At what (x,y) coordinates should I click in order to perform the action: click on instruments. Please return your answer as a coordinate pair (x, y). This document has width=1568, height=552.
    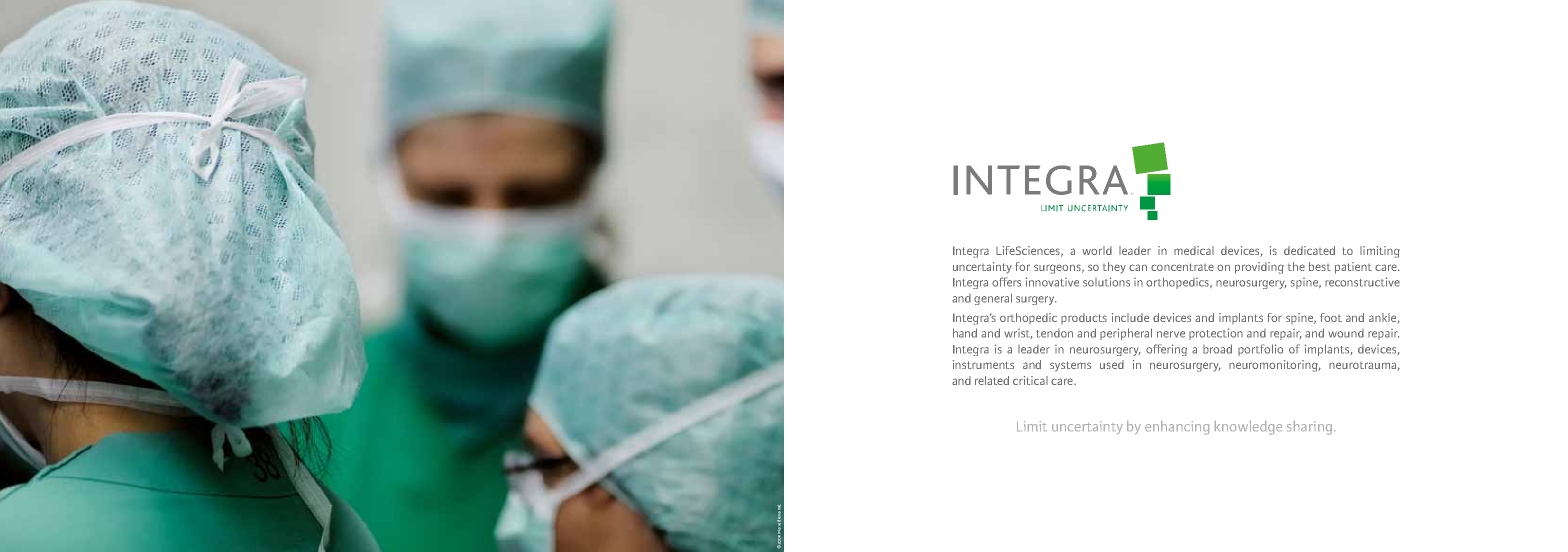
    Looking at the image, I should click on (983, 364).
